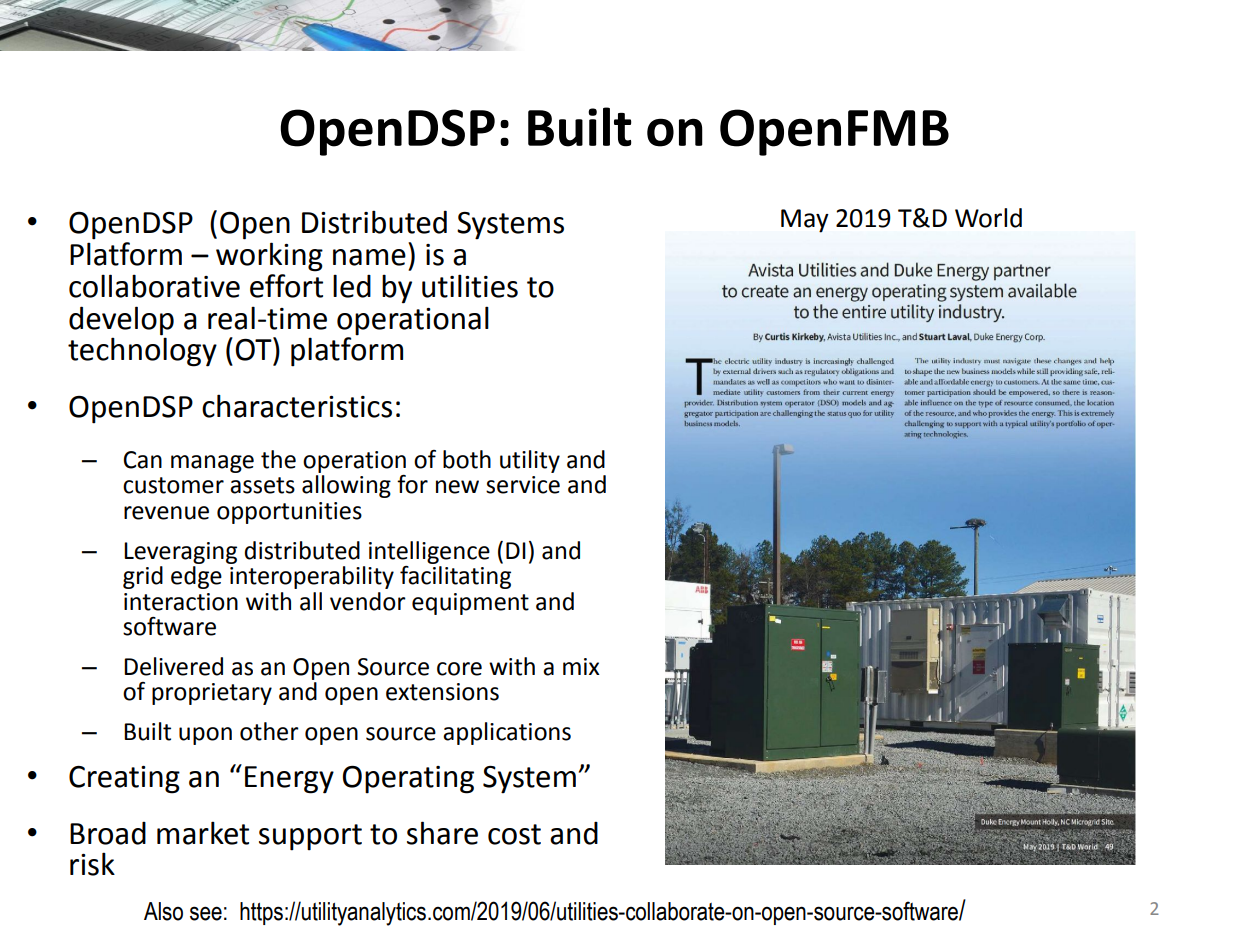 This screenshot has width=1233, height=952. I want to click on cost, so click(514, 834).
